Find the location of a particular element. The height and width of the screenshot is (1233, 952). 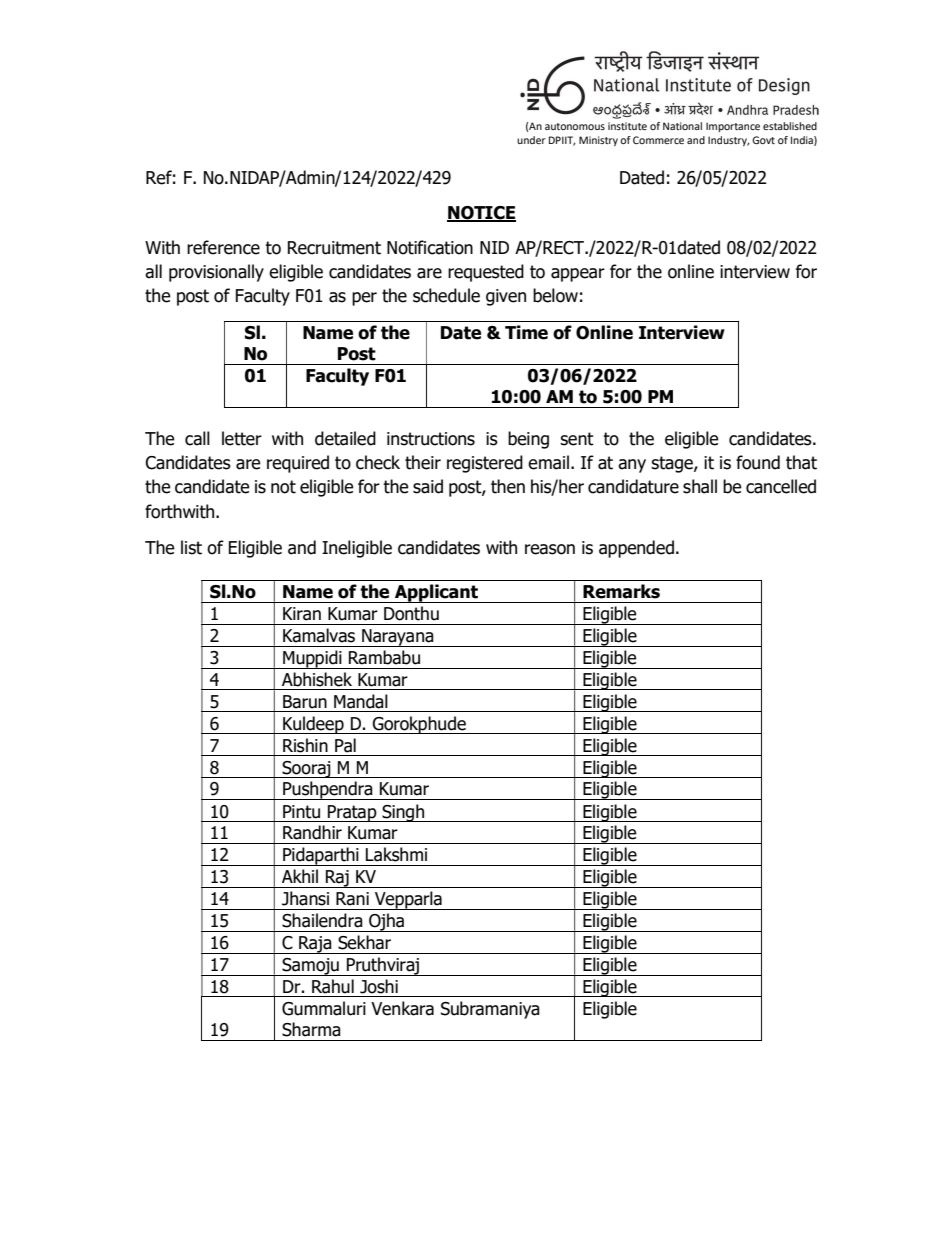

Importance is located at coordinates (733, 127).
